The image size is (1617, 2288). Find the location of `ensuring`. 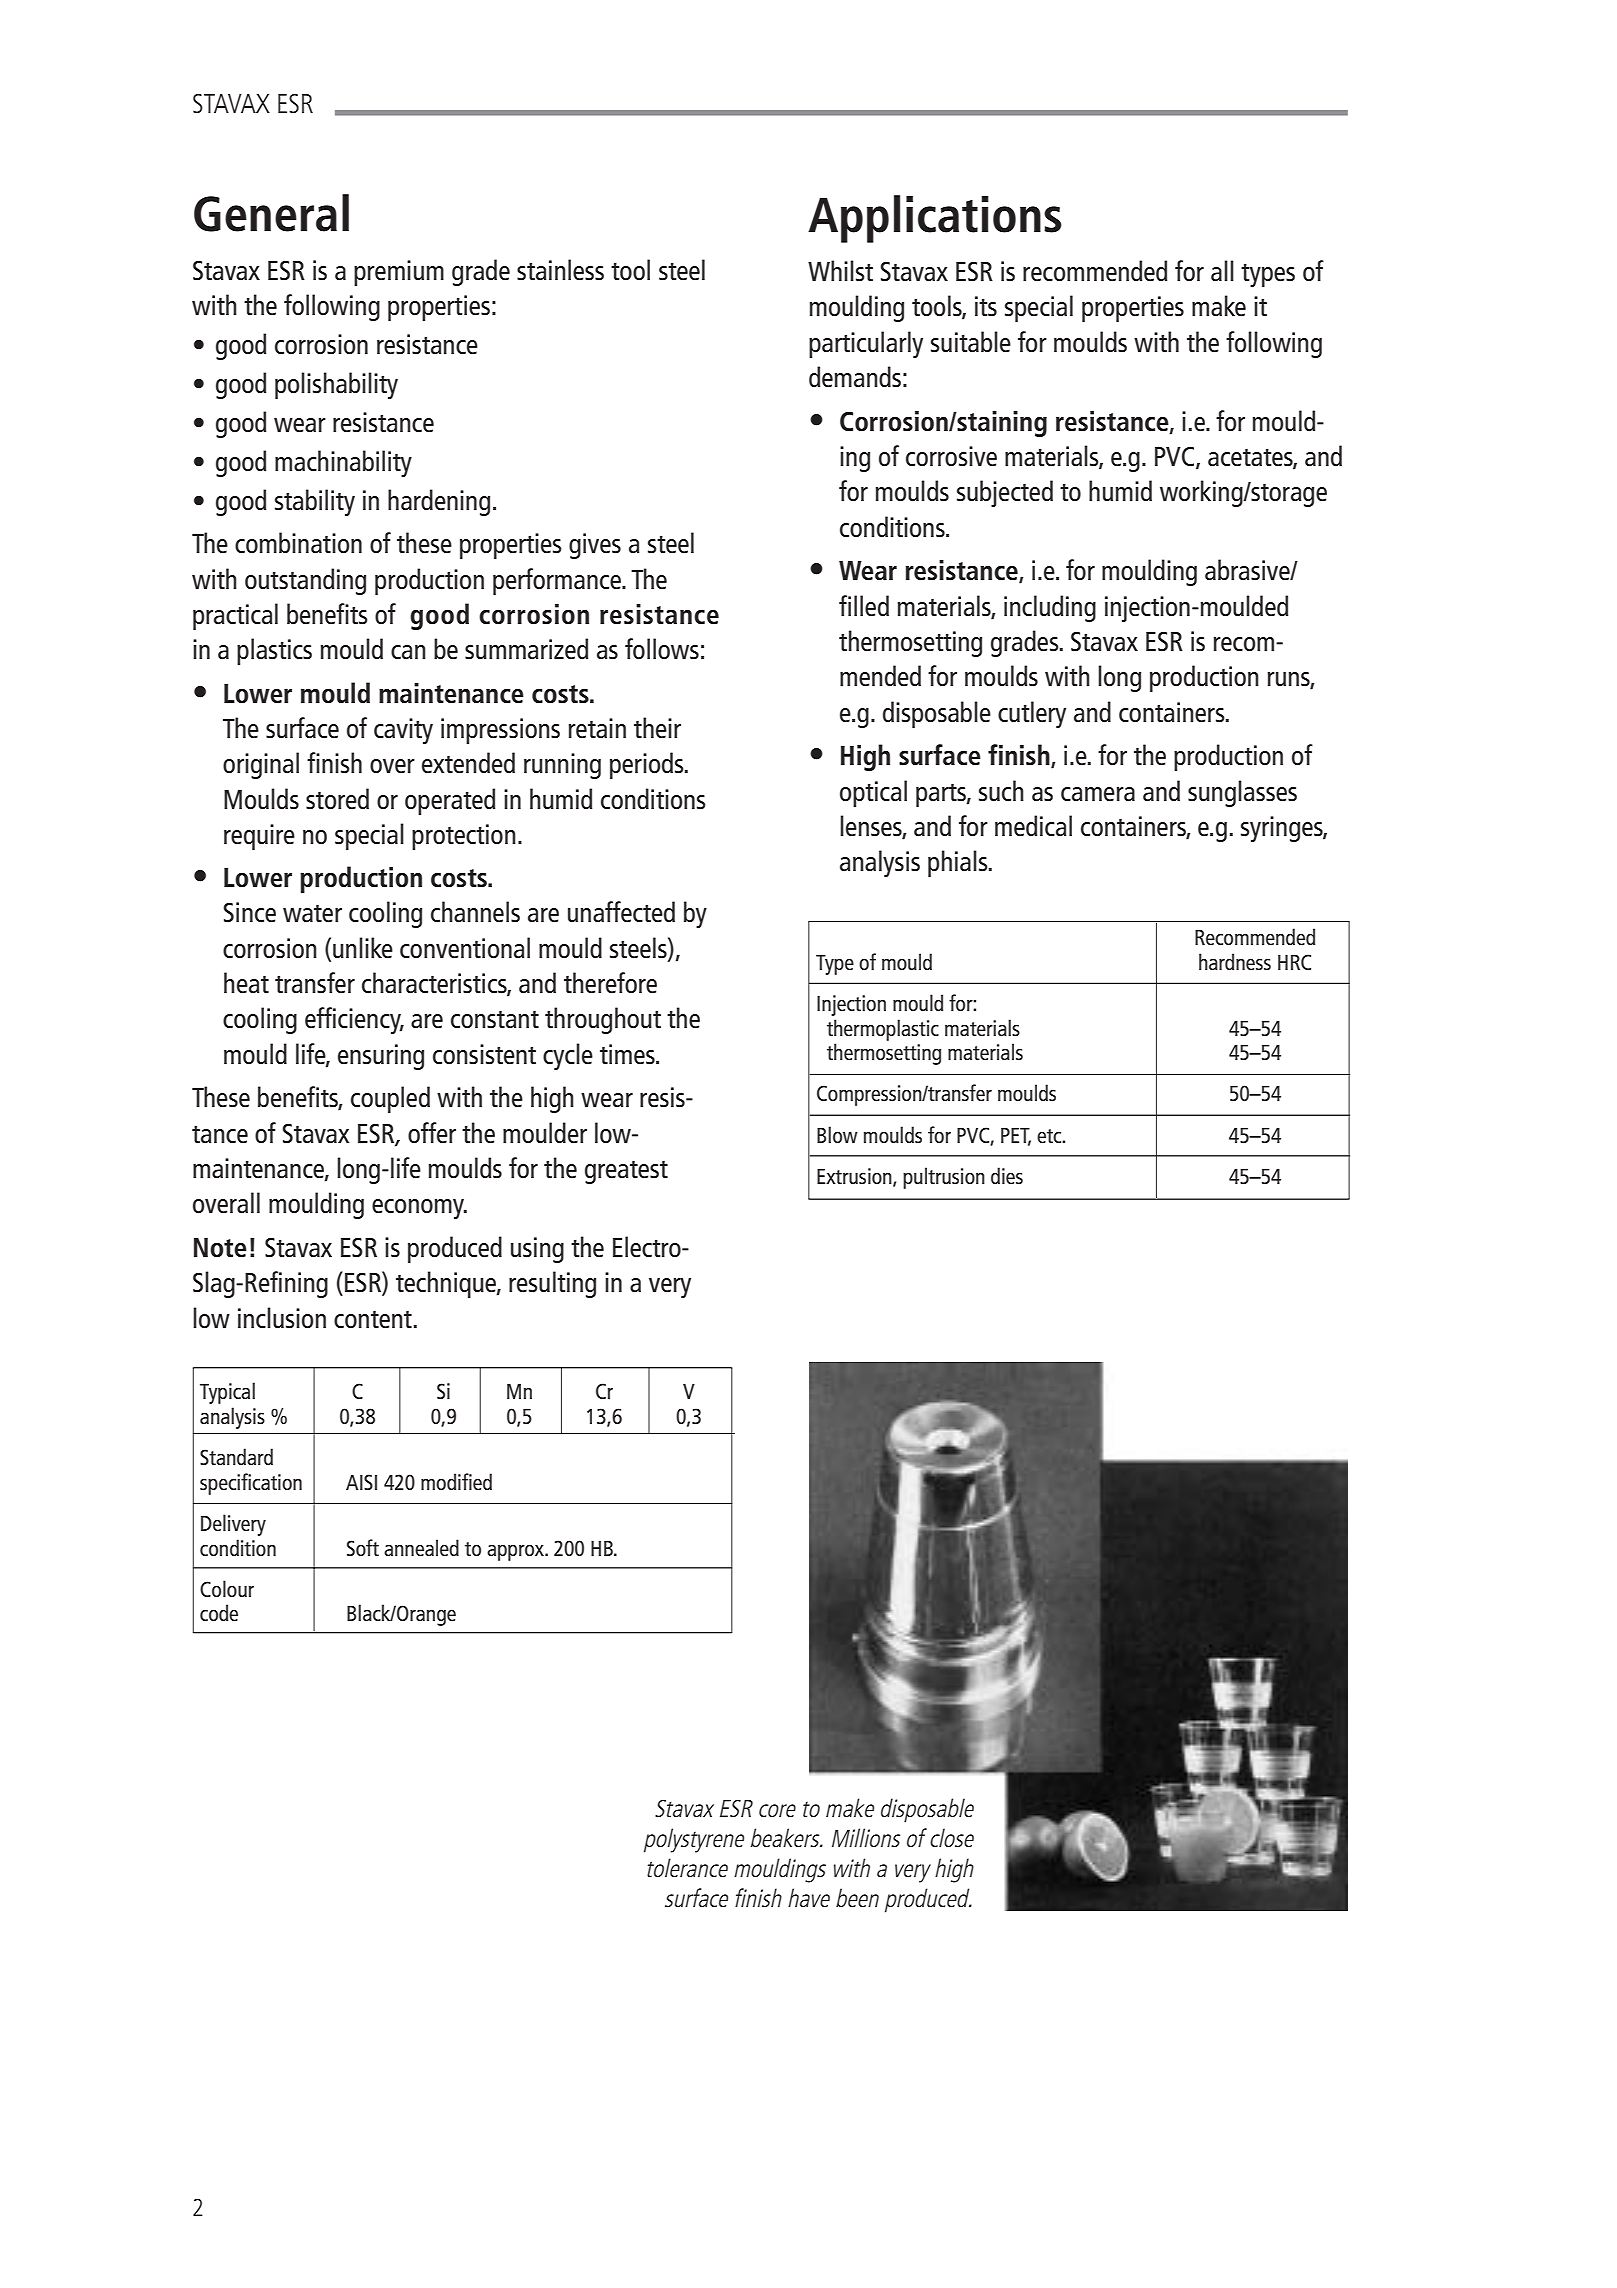

ensuring is located at coordinates (381, 1057).
